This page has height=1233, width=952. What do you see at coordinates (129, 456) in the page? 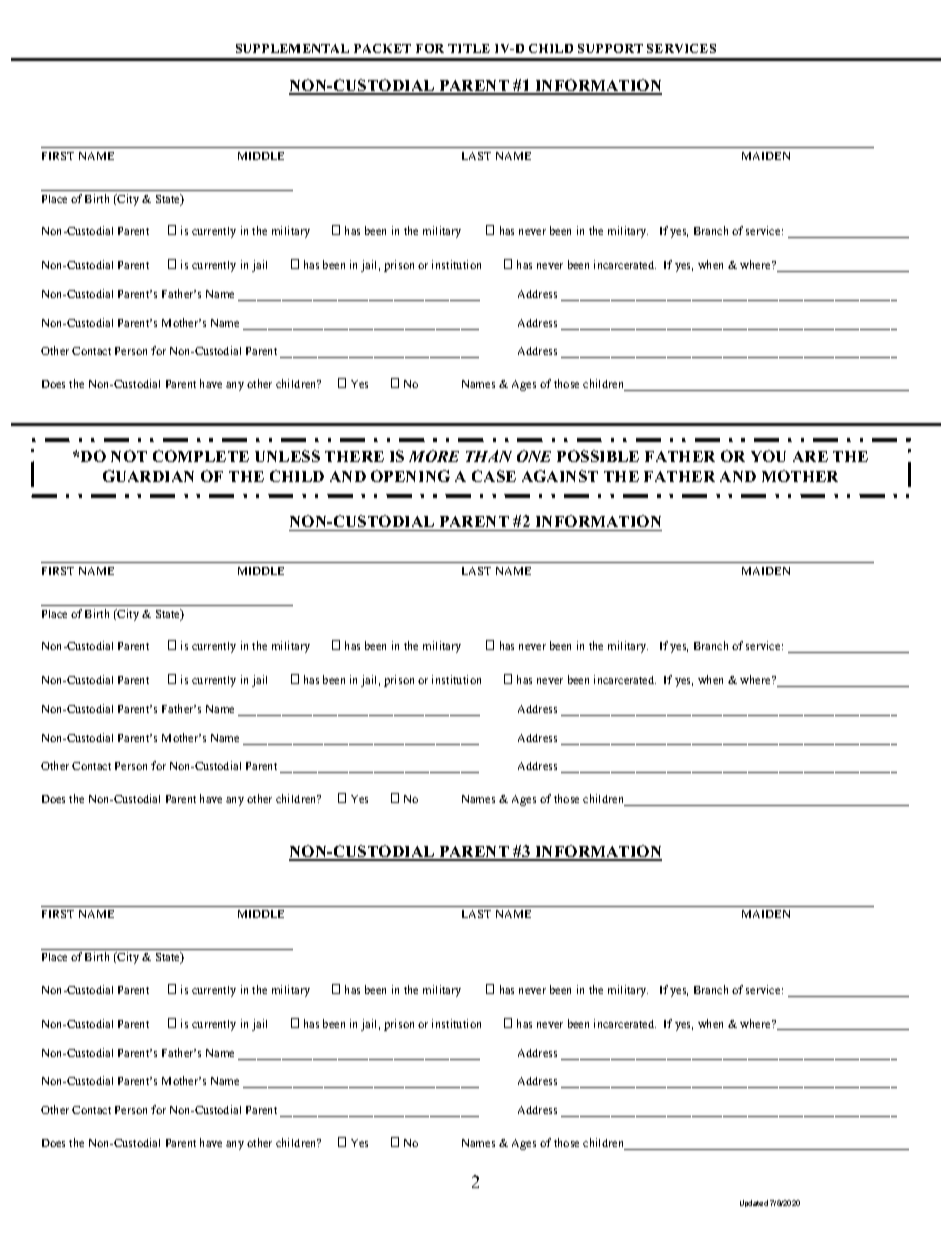
I see `NOT` at bounding box center [129, 456].
